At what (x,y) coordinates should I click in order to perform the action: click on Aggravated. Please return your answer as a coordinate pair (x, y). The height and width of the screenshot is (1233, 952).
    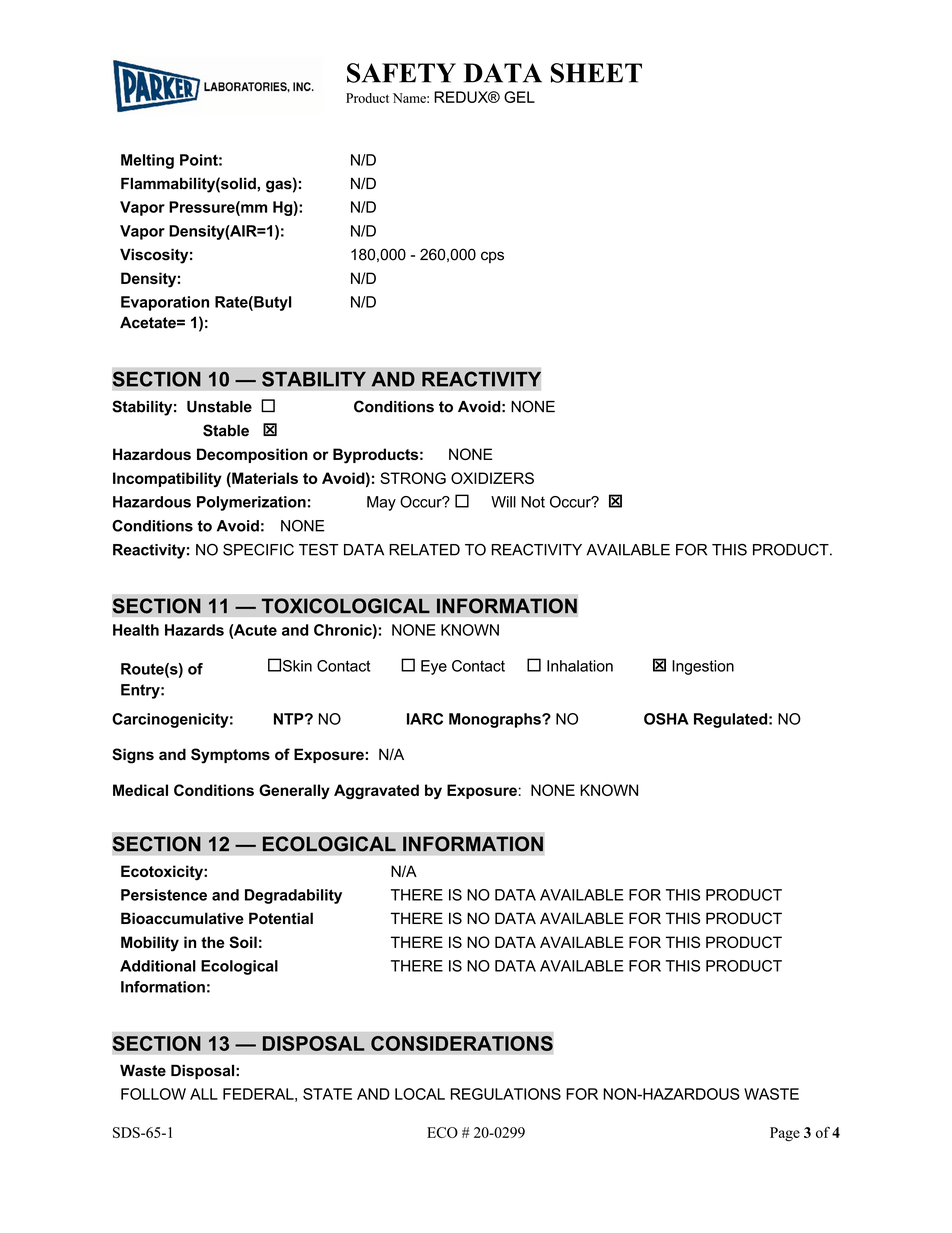
    Looking at the image, I should click on (376, 791).
